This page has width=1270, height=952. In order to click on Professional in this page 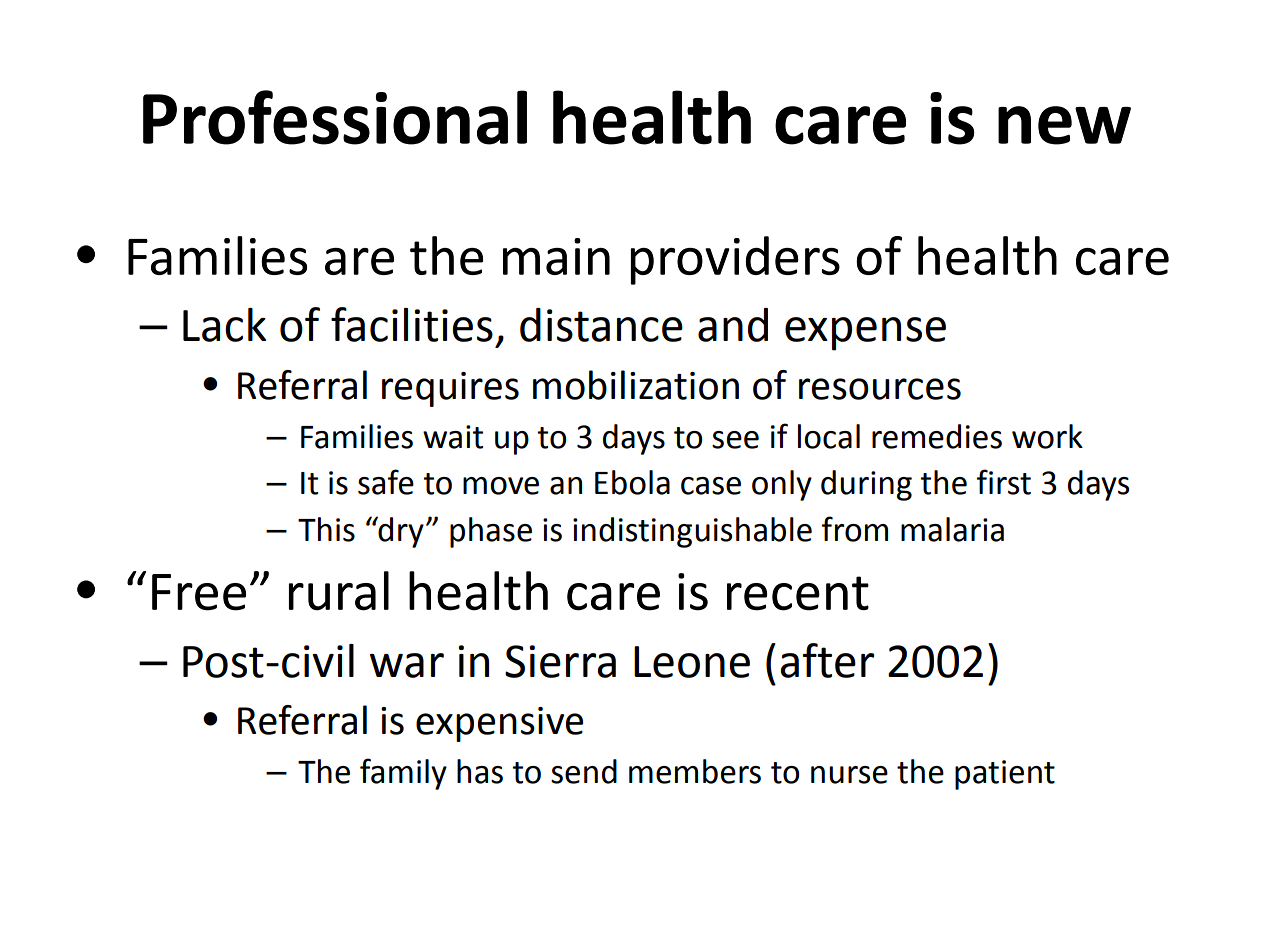, I will do `click(335, 117)`.
